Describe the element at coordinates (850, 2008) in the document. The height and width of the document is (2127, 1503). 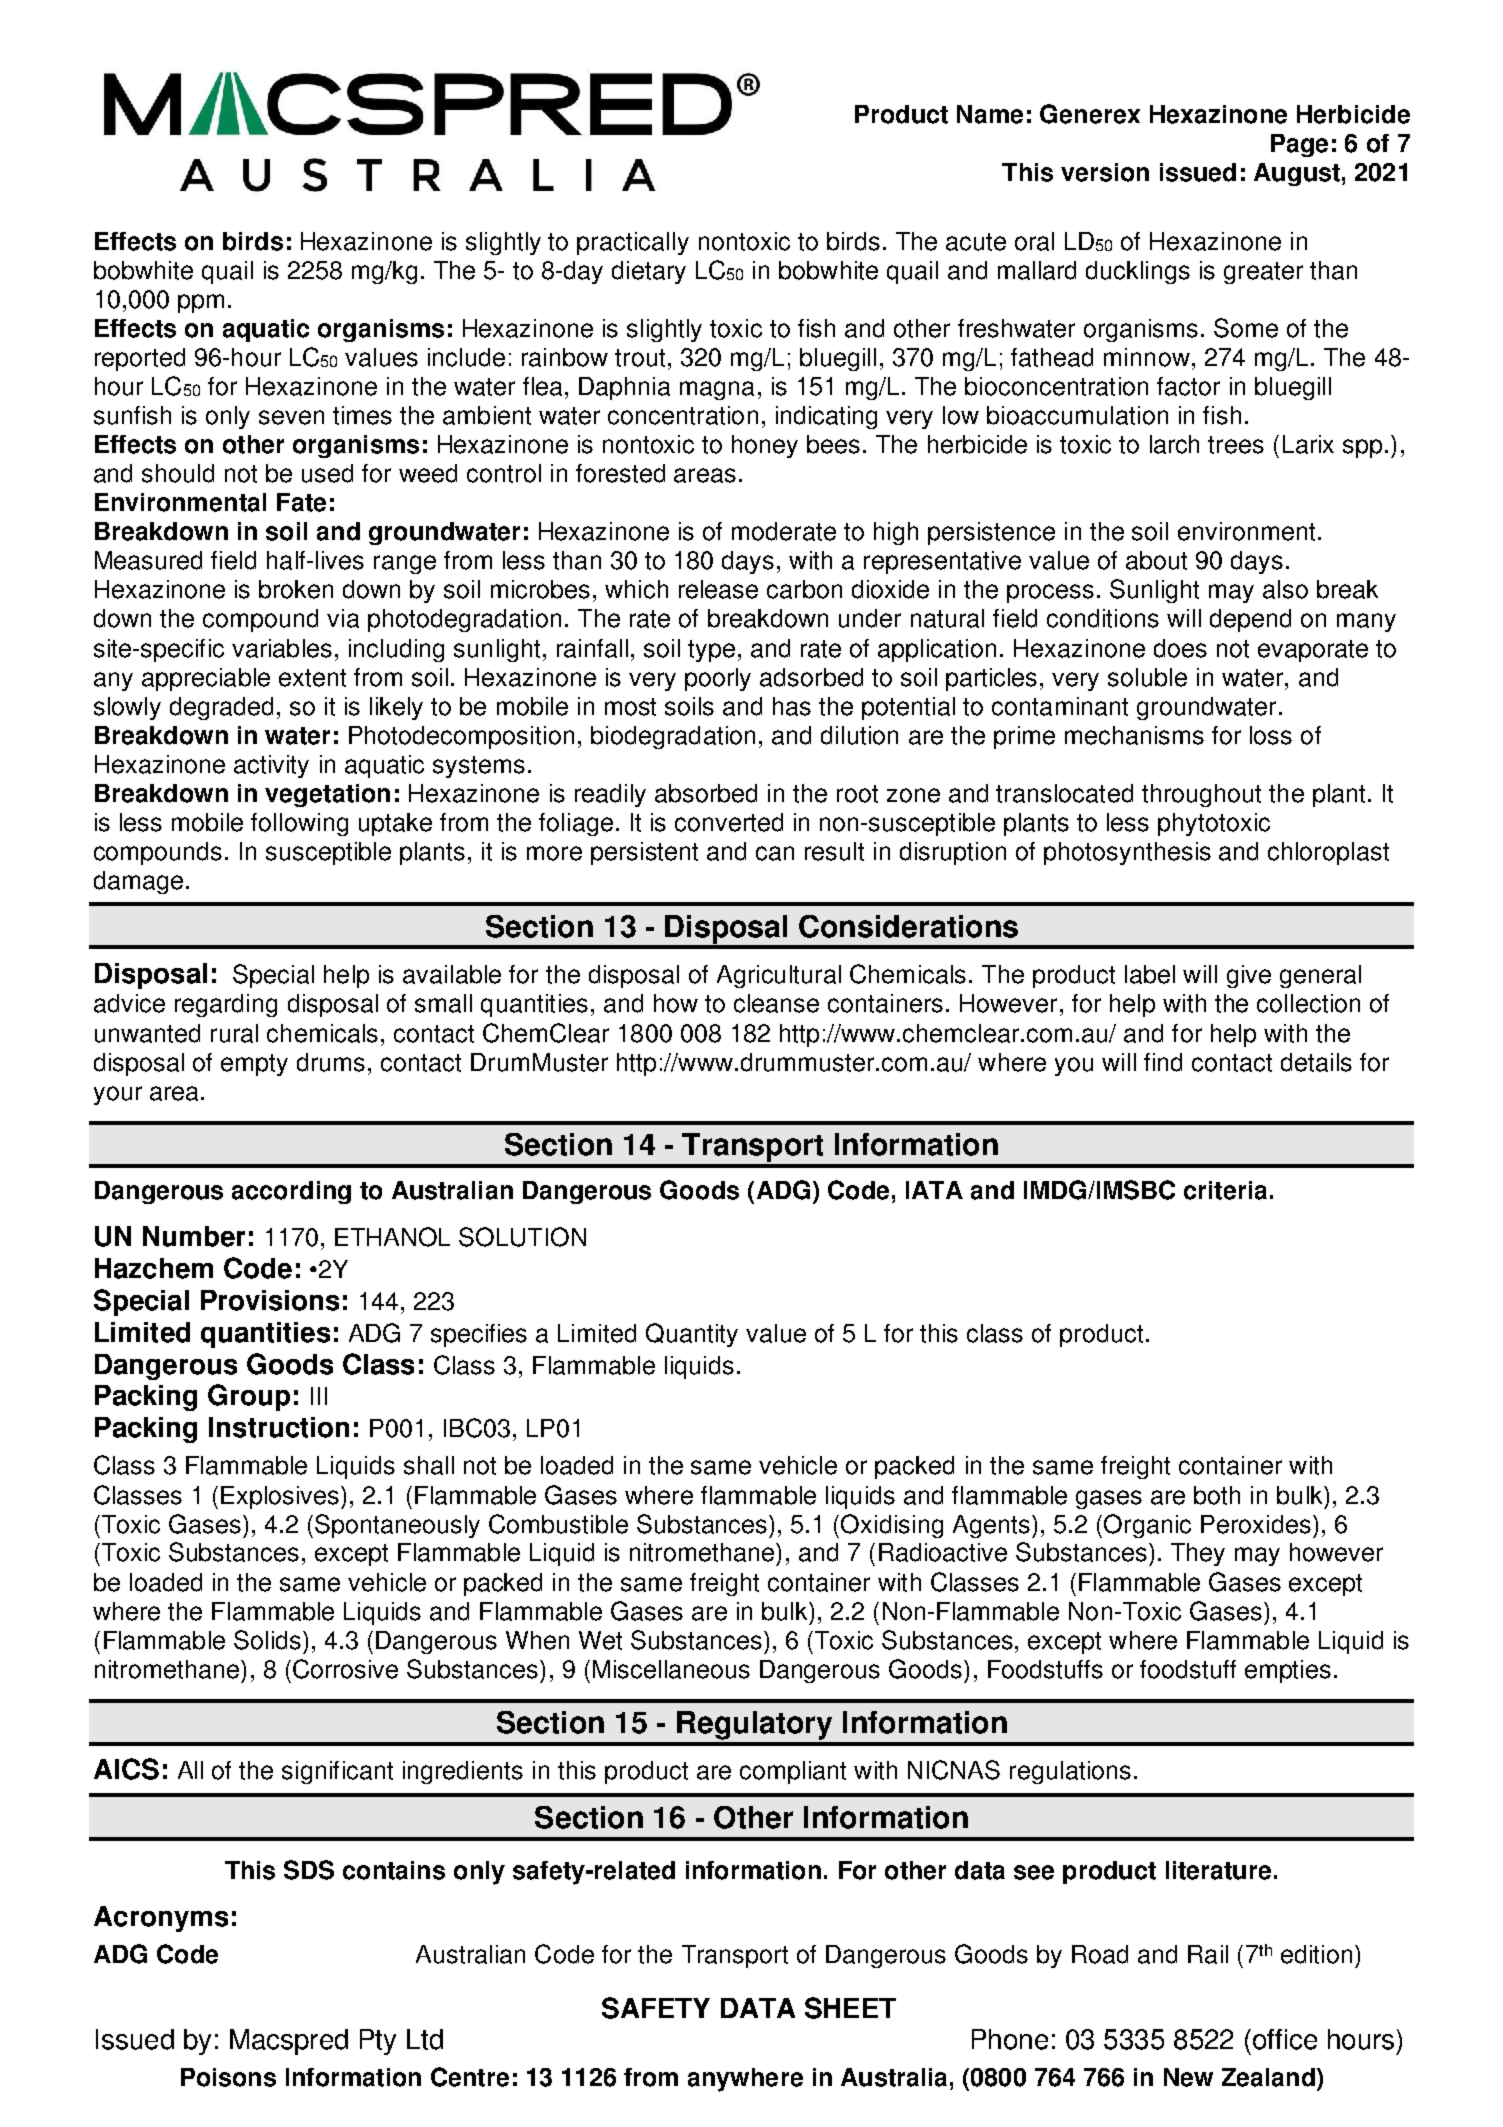
I see `SHEET` at that location.
